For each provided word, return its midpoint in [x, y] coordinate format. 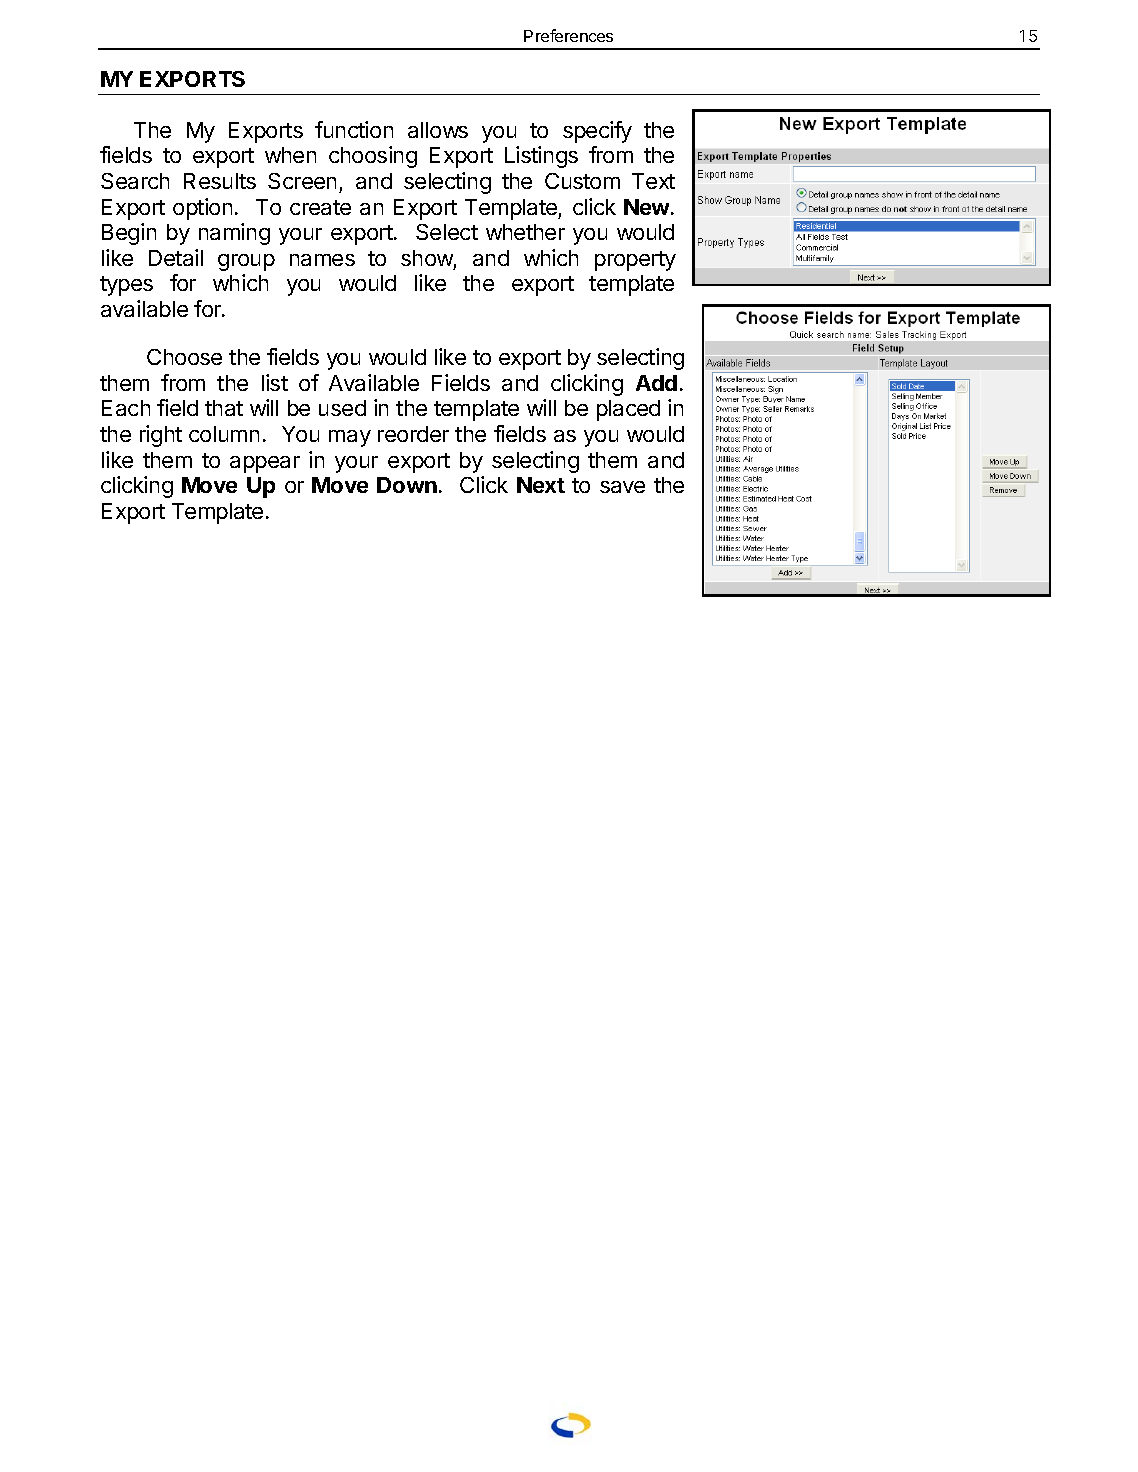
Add [656, 383]
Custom [582, 181]
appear [265, 464]
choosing [373, 157]
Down [407, 485]
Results [220, 181]
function [354, 129]
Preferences [568, 35]
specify [597, 132]
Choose [184, 357]
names [322, 260]
